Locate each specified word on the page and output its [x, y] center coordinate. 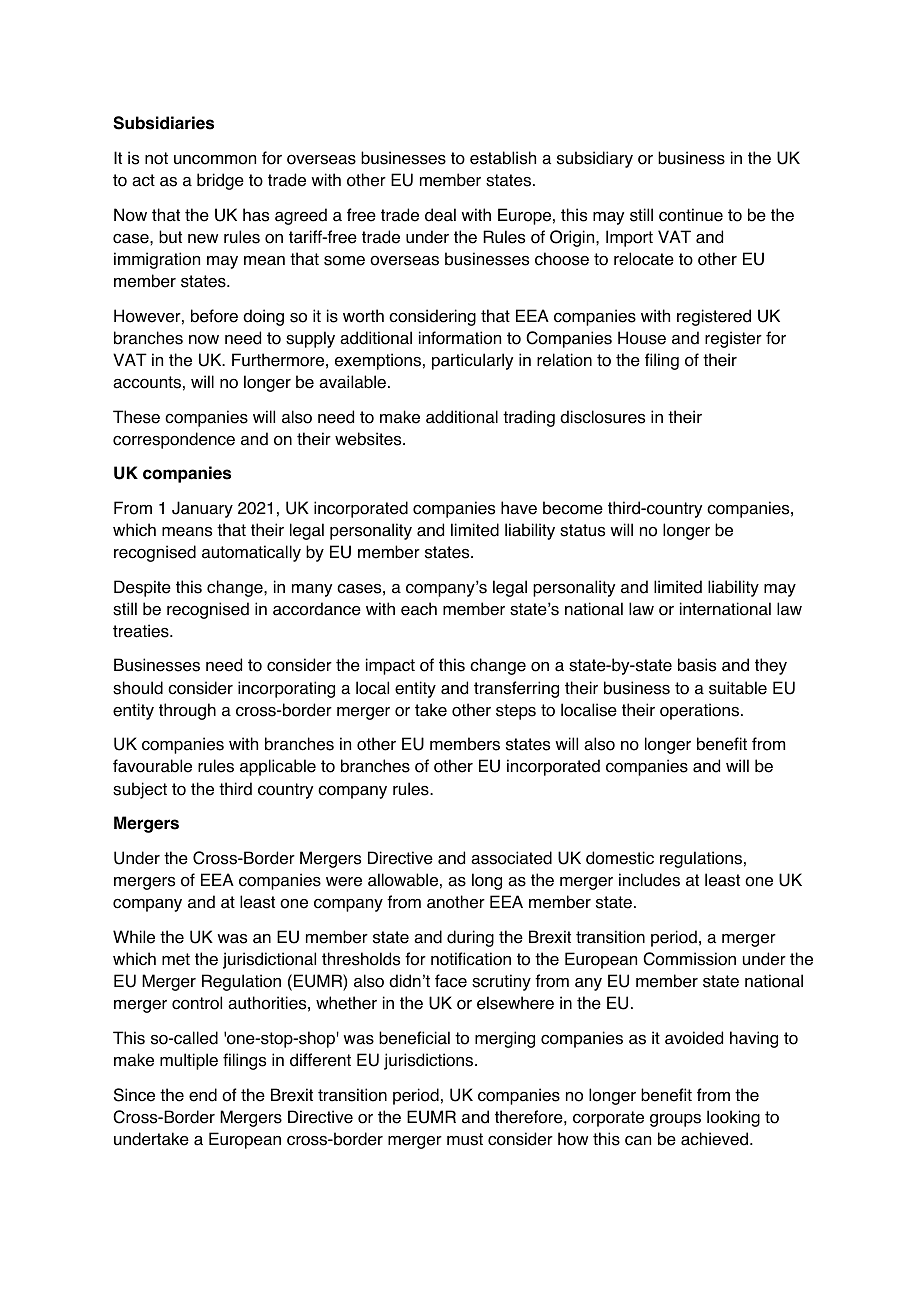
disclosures [602, 417]
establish [503, 158]
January [202, 509]
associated [511, 858]
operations [701, 711]
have [519, 508]
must [465, 1139]
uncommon [215, 160]
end [203, 1095]
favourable [152, 766]
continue [691, 215]
